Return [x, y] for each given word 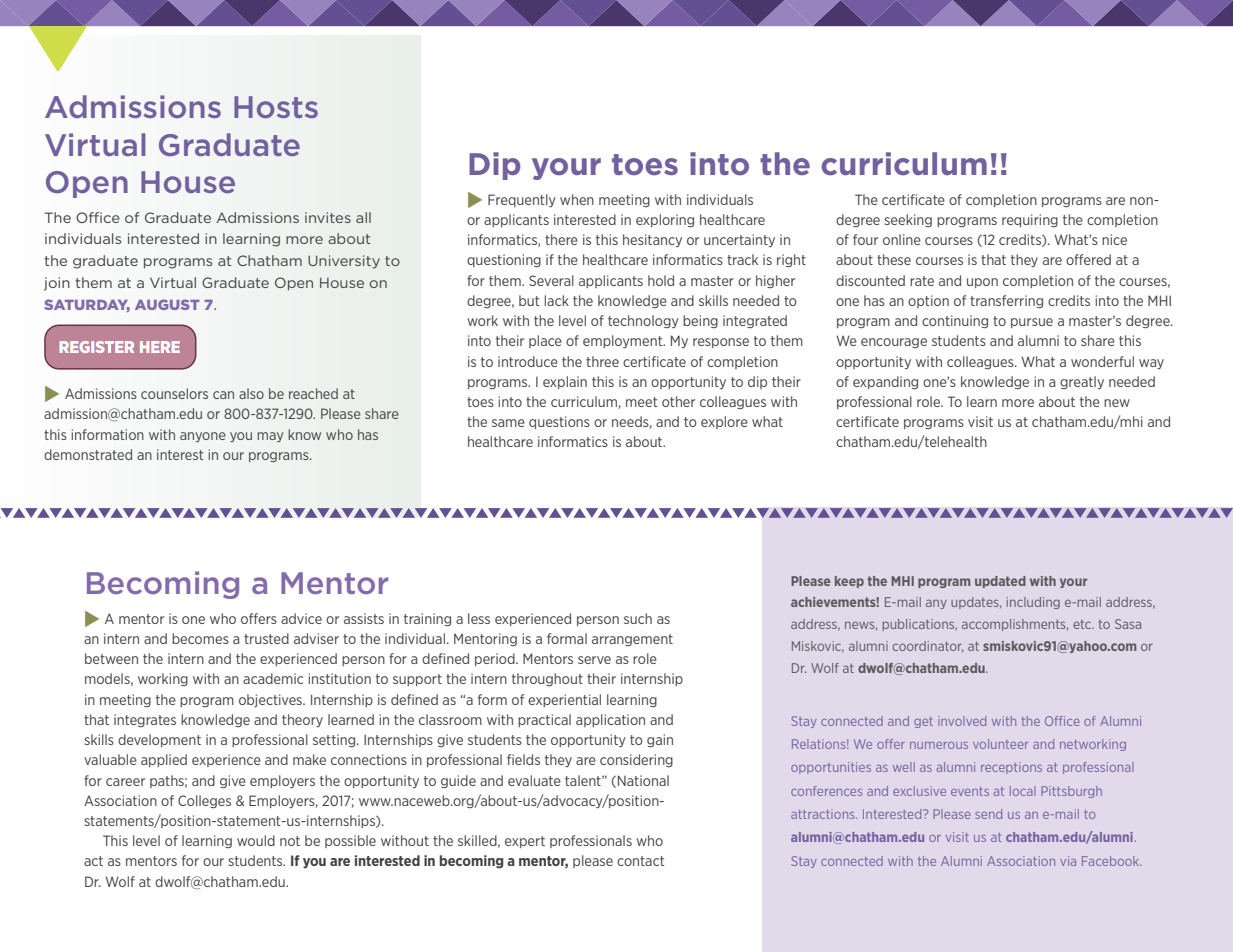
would [256, 840]
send [988, 814]
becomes [200, 638]
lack [557, 300]
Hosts [276, 107]
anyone [203, 437]
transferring [1006, 301]
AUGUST [167, 304]
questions [559, 422]
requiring [1030, 220]
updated [1000, 582]
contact [640, 861]
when [577, 199]
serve [594, 660]
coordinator [927, 646]
